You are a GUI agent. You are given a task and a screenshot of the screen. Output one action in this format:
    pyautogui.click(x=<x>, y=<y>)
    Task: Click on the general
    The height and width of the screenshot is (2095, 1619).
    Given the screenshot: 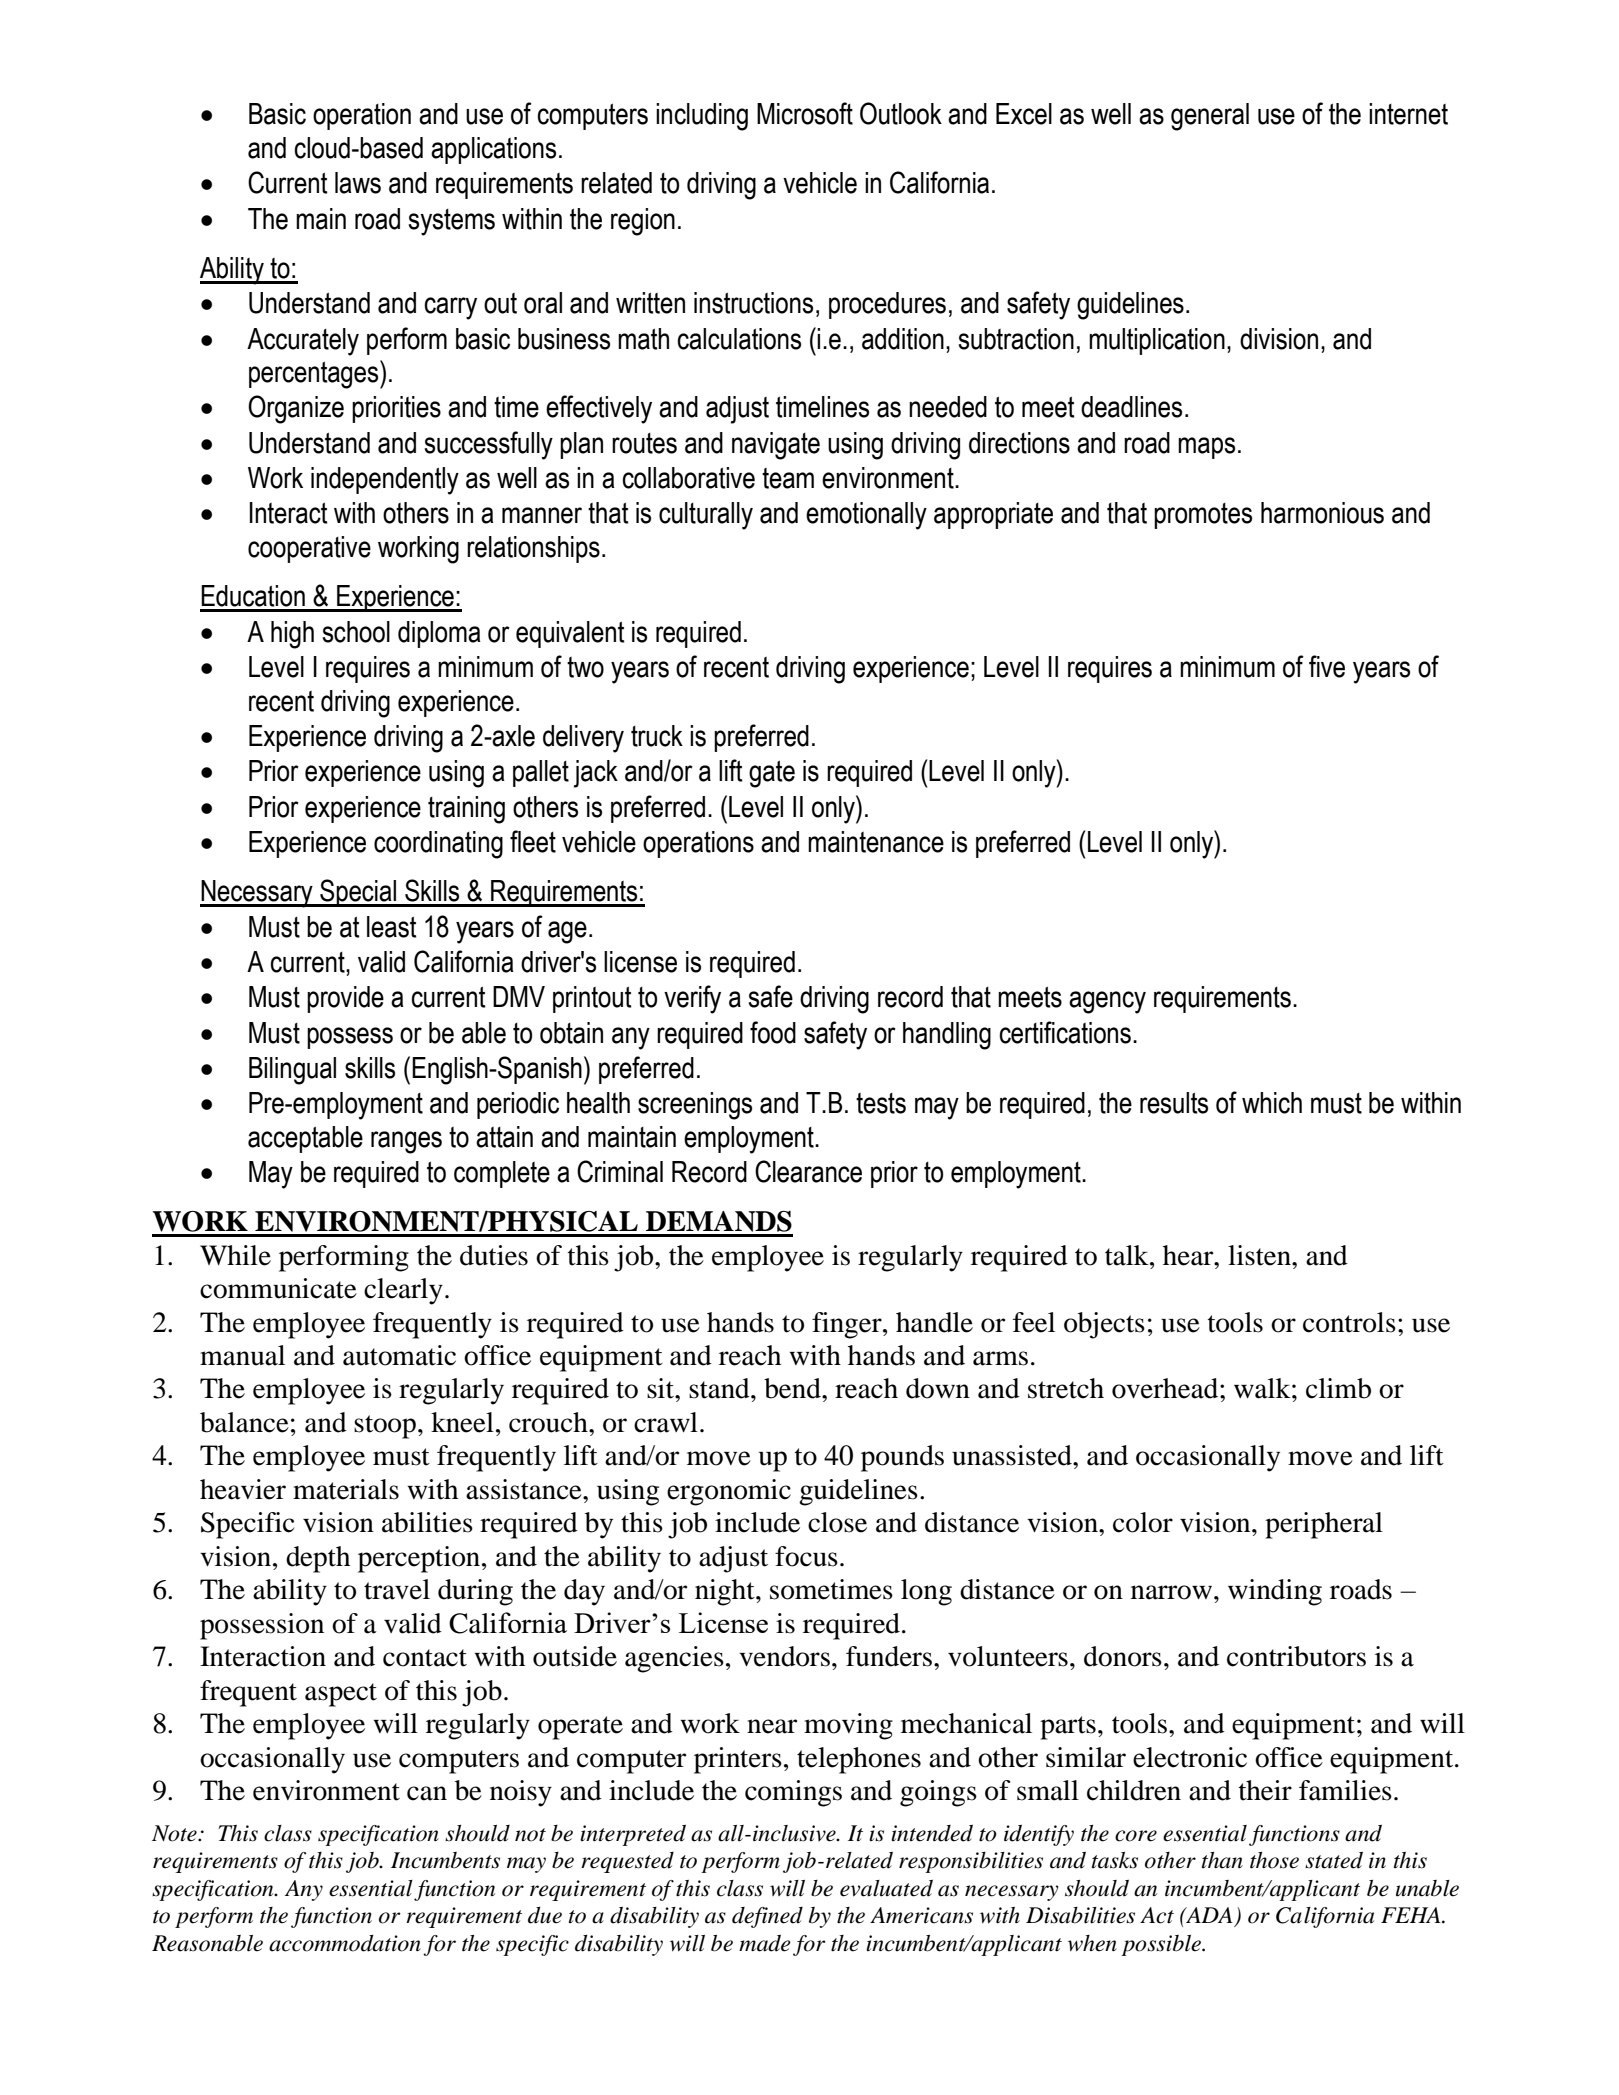 What is the action you would take?
    pyautogui.click(x=1210, y=117)
